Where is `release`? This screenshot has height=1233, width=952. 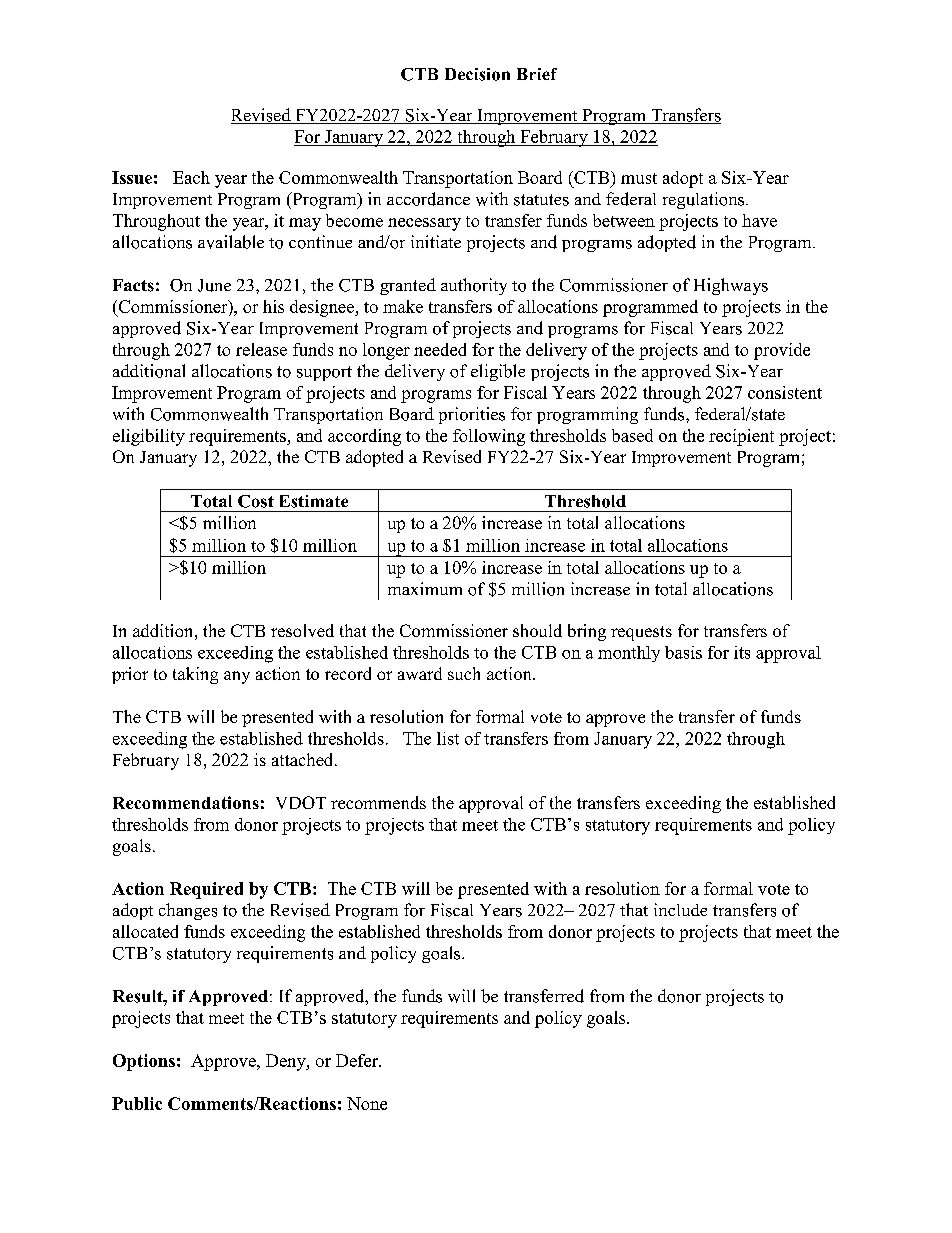 release is located at coordinates (261, 349).
